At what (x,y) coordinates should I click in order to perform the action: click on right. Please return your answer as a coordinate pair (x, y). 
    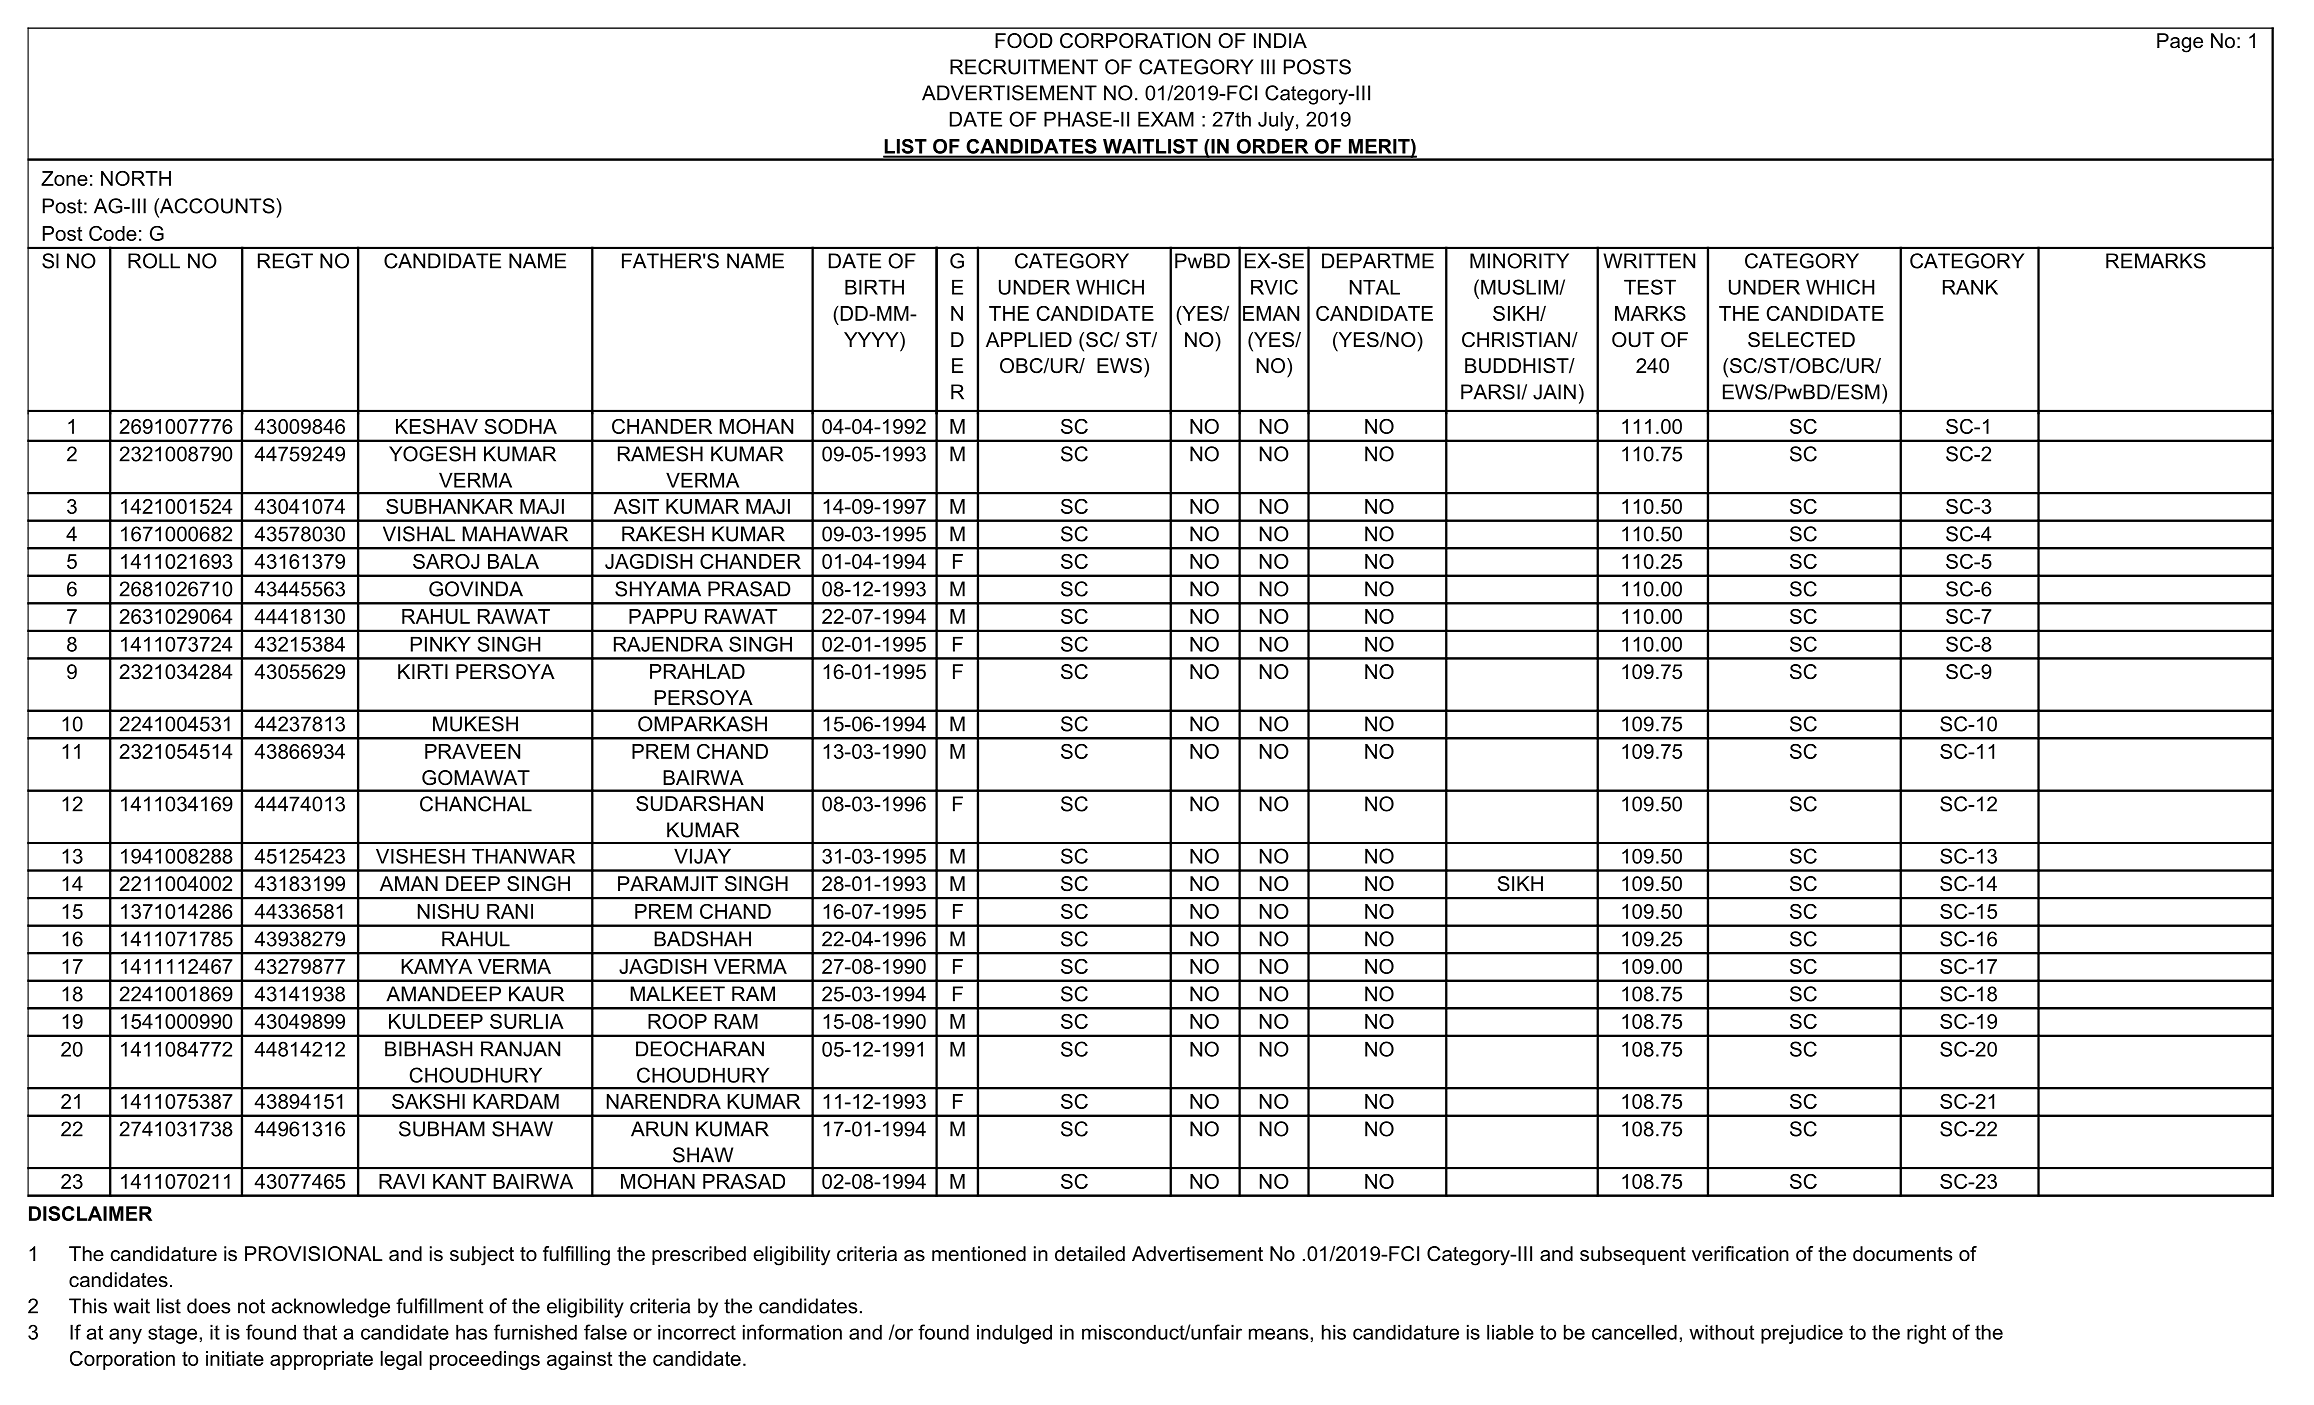
    Looking at the image, I should click on (1926, 1334).
